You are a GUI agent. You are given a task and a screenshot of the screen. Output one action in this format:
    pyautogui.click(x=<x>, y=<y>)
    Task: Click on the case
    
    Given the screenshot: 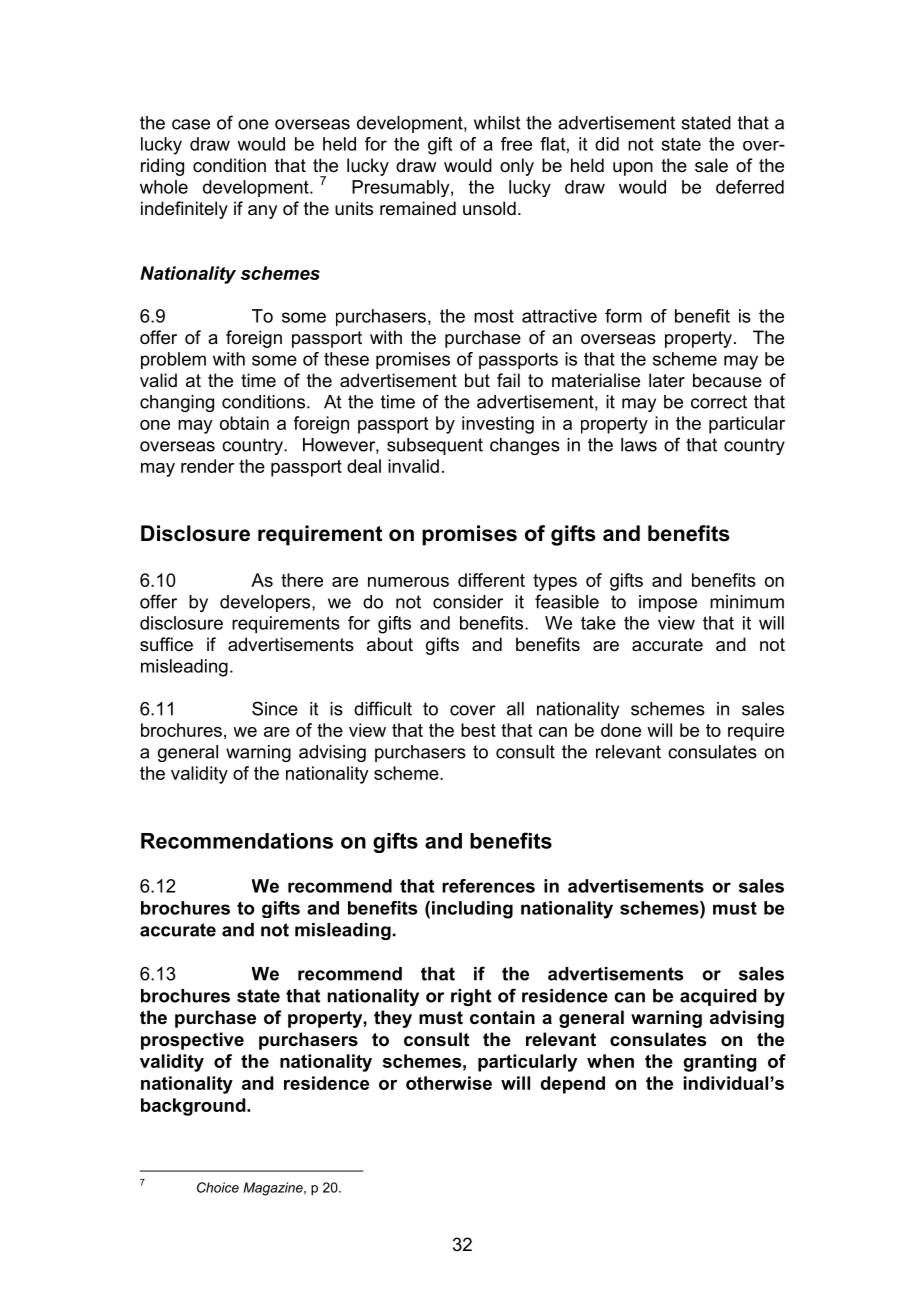 What is the action you would take?
    pyautogui.click(x=191, y=124)
